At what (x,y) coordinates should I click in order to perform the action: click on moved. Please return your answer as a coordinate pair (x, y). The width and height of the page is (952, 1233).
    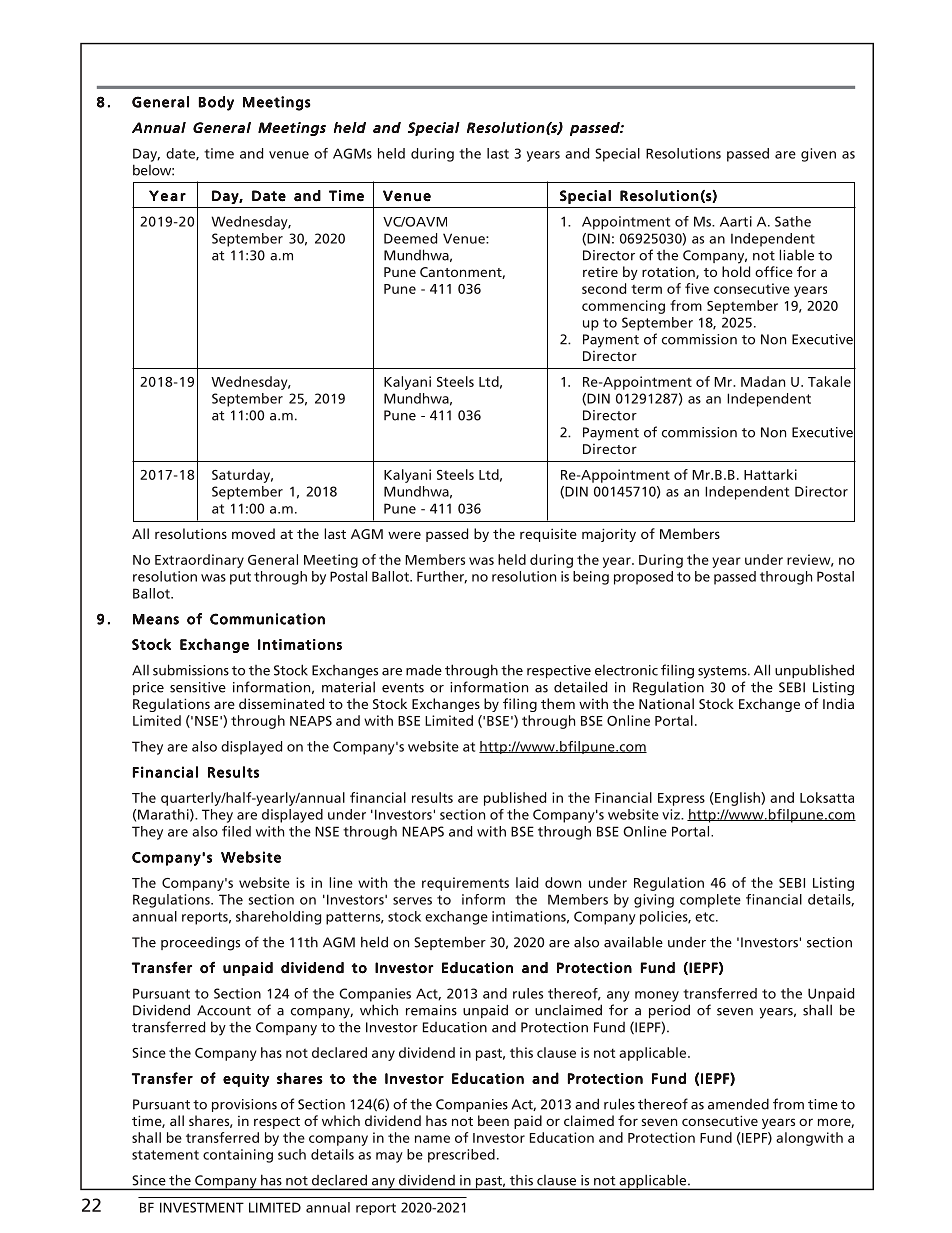
    Looking at the image, I should click on (253, 533).
